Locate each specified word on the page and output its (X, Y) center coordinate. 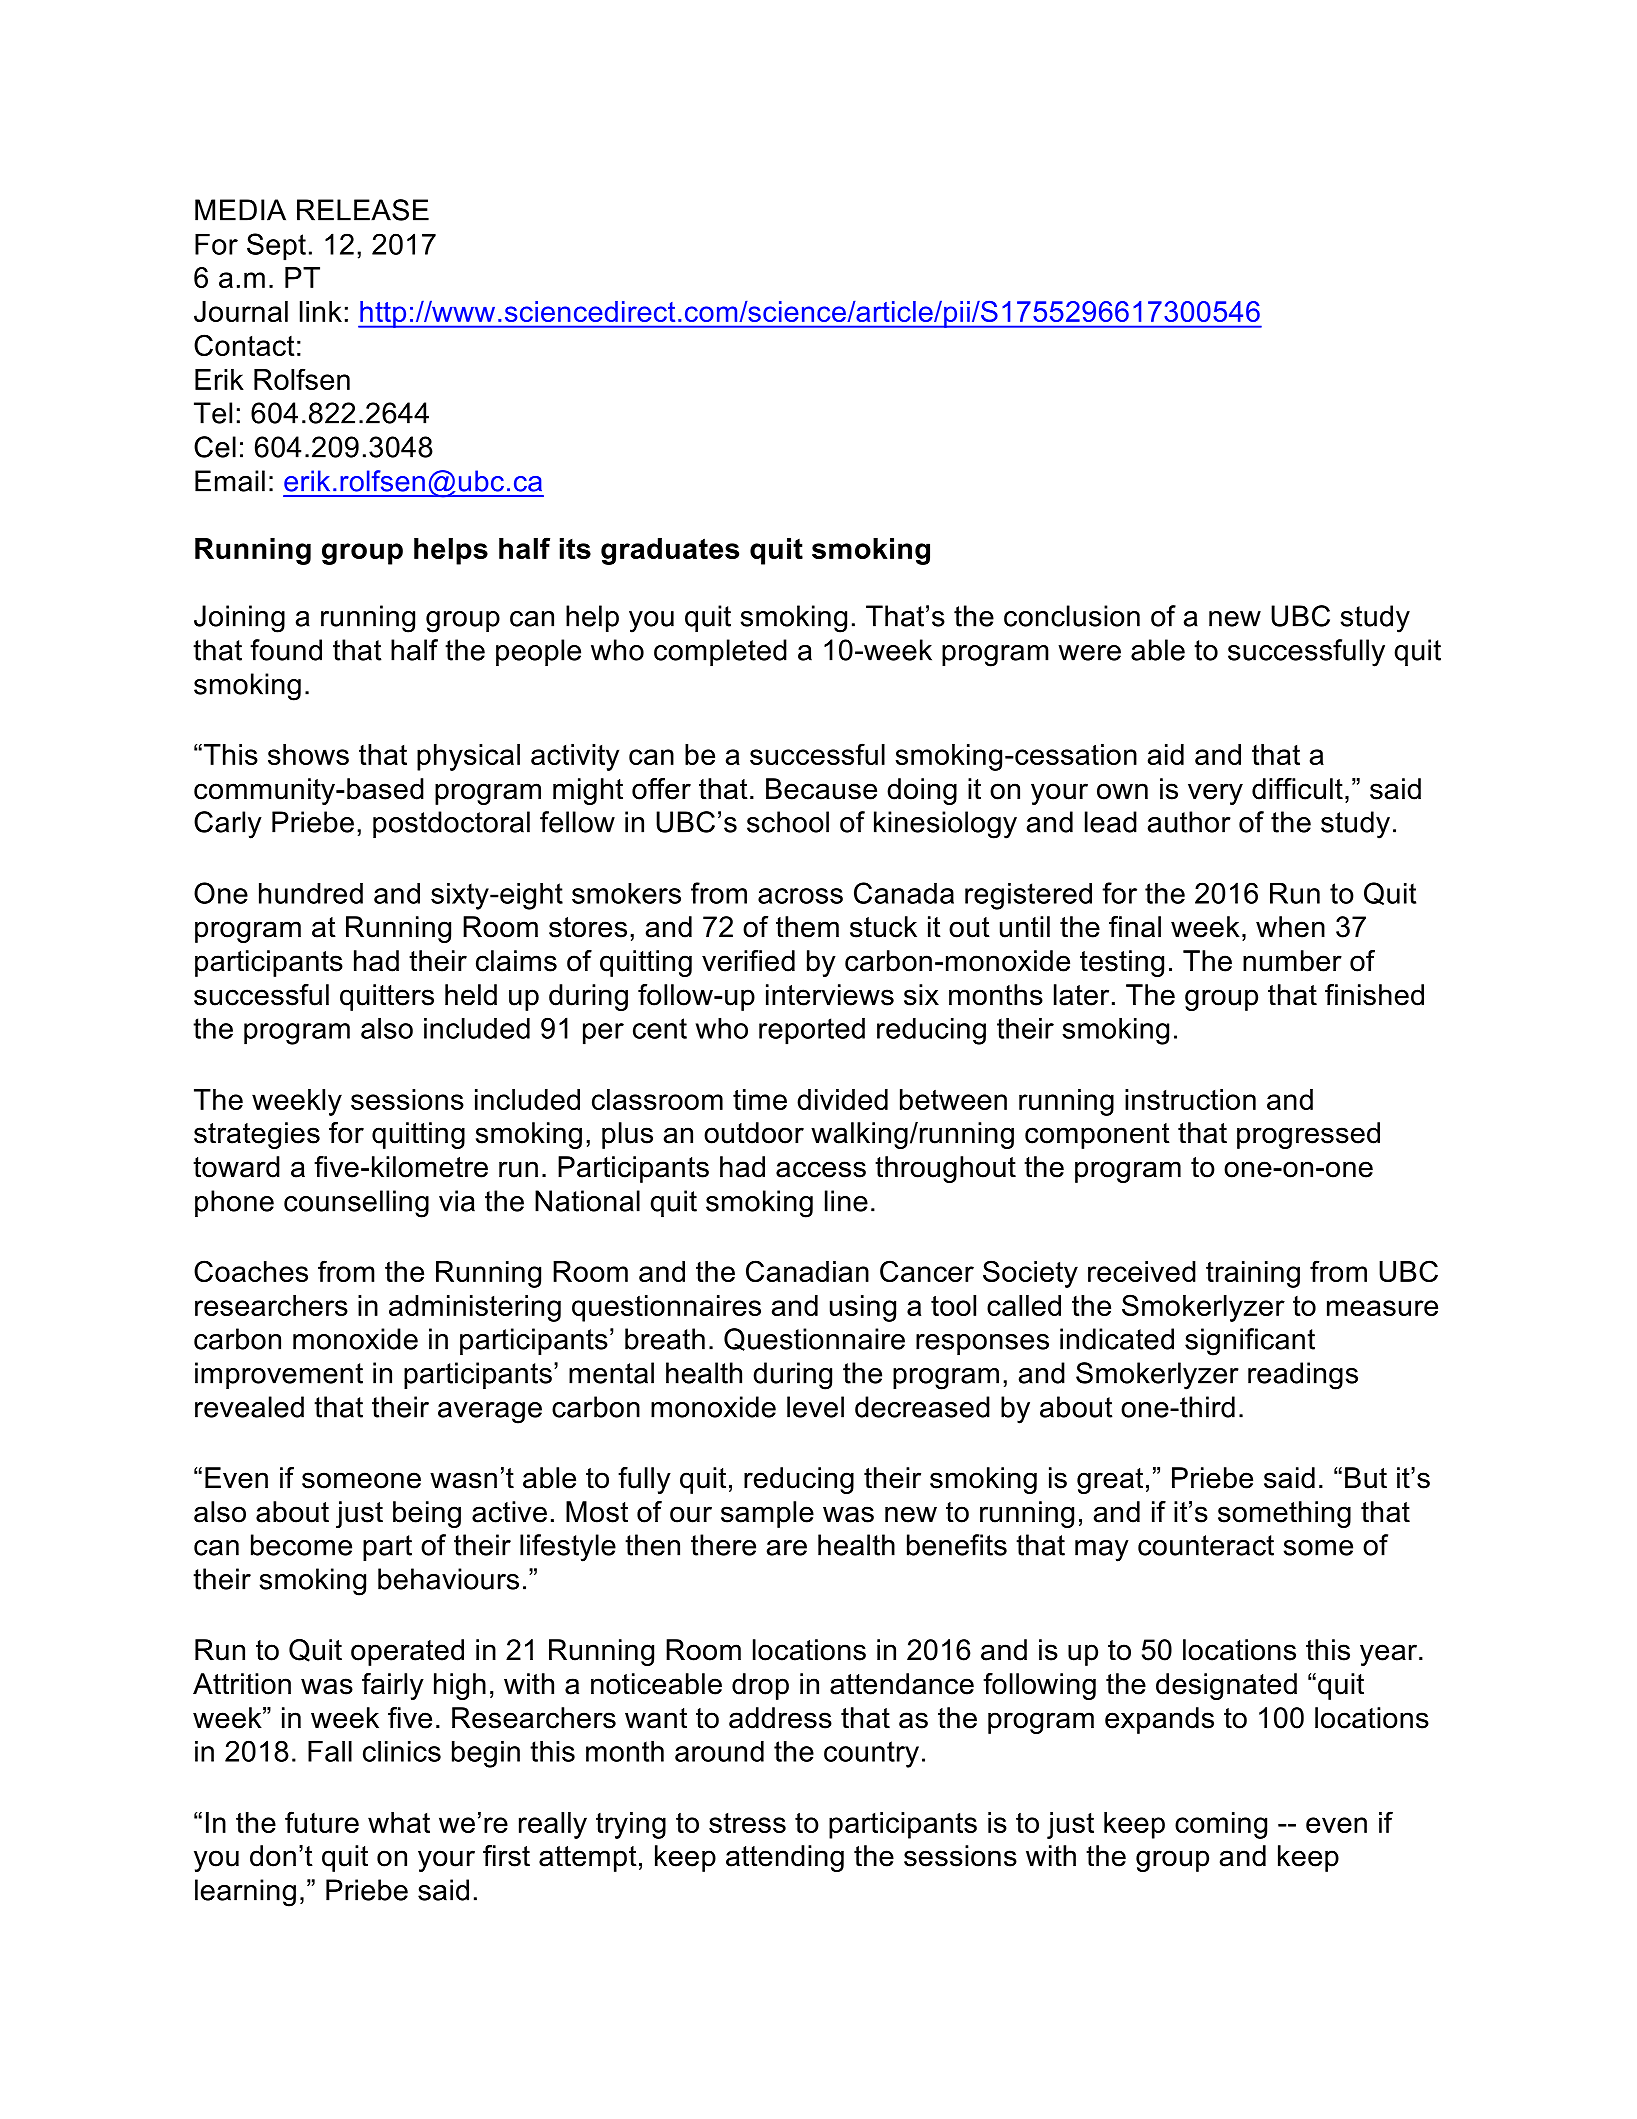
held (471, 995)
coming (1221, 1825)
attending (785, 1858)
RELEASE (363, 210)
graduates (670, 551)
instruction (1190, 1099)
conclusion (1072, 616)
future (322, 1822)
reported (812, 1031)
